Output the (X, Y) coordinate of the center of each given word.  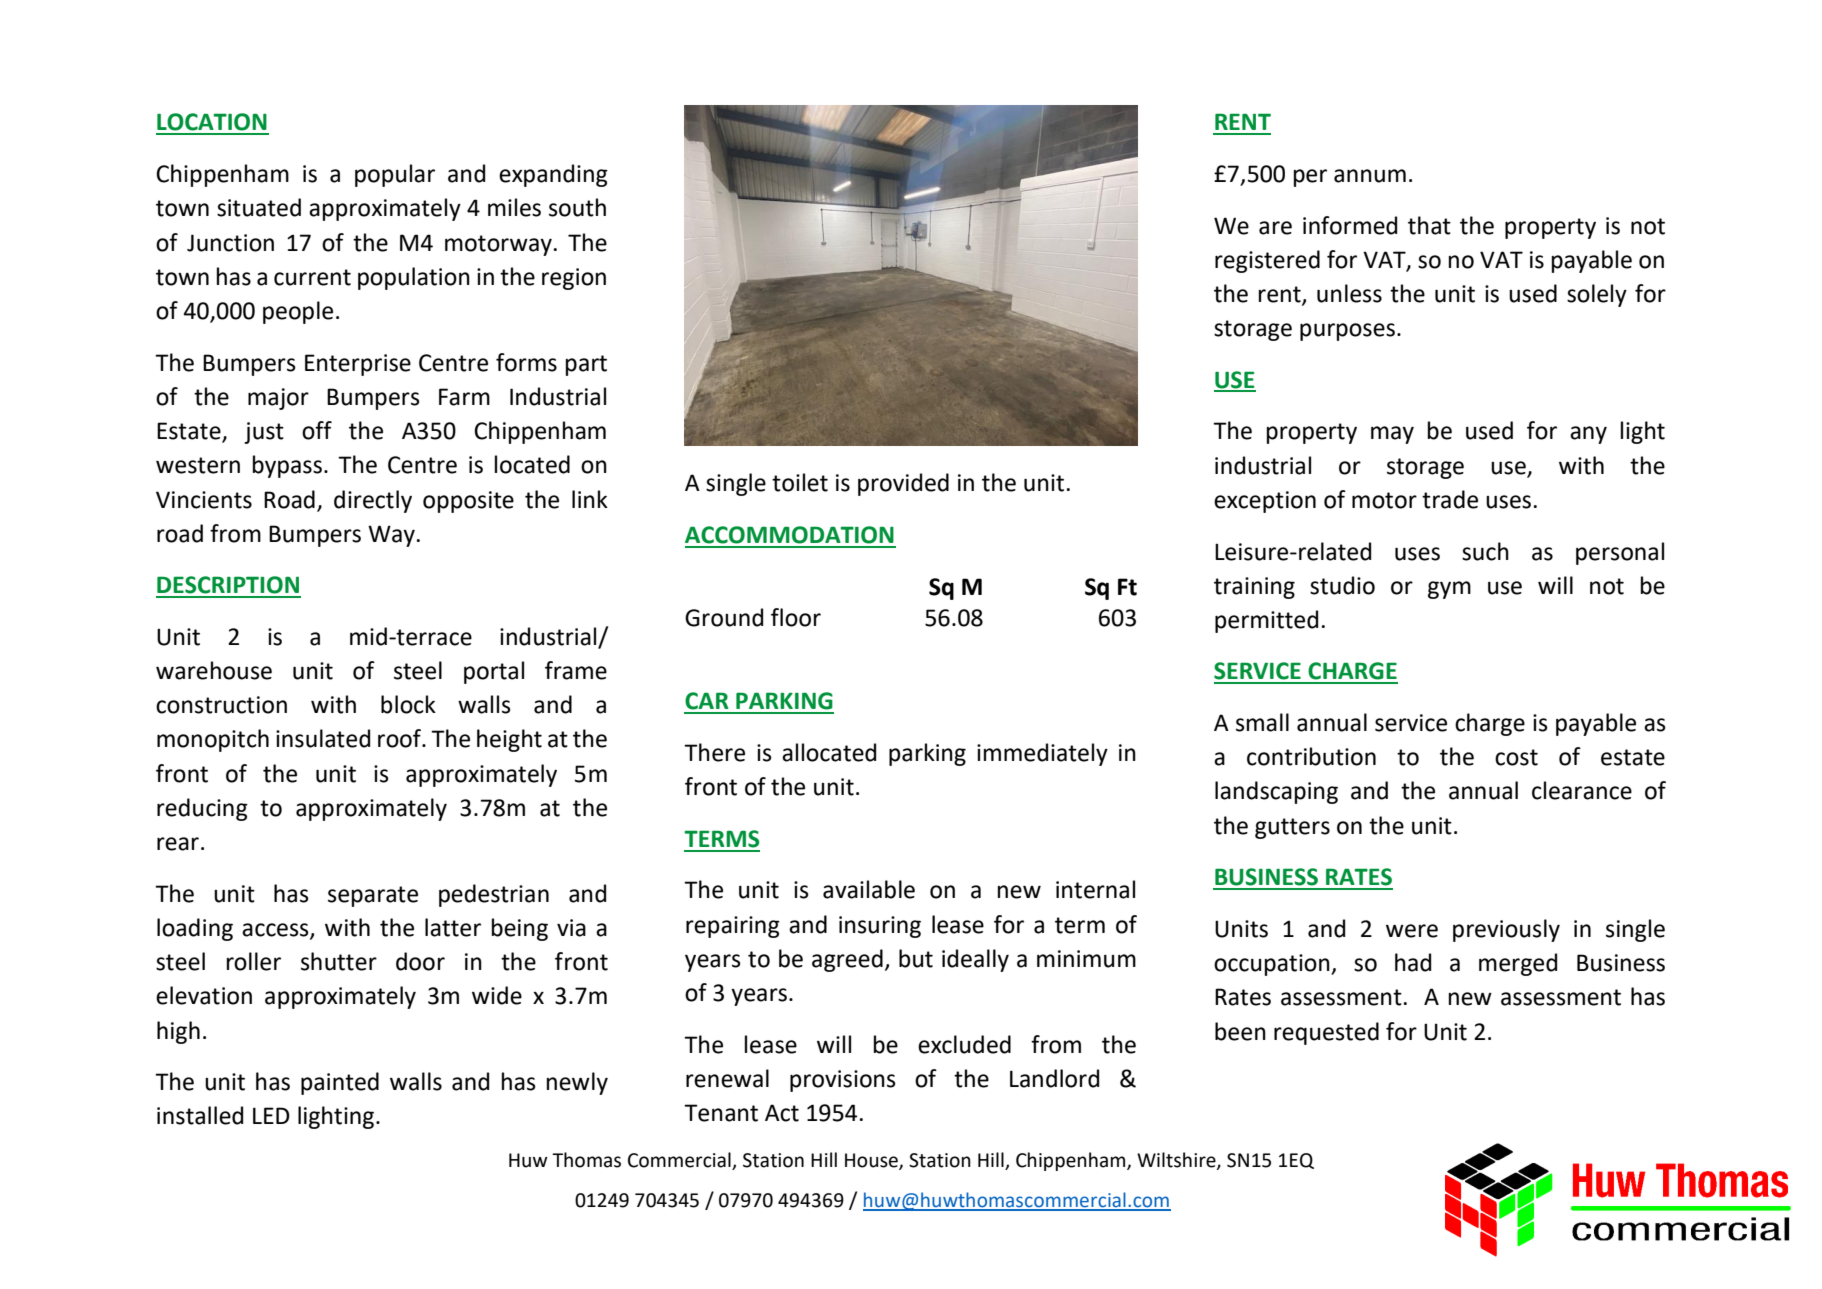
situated (259, 207)
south (577, 207)
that (1429, 225)
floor (796, 617)
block (408, 704)
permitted (1266, 621)
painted (340, 1083)
